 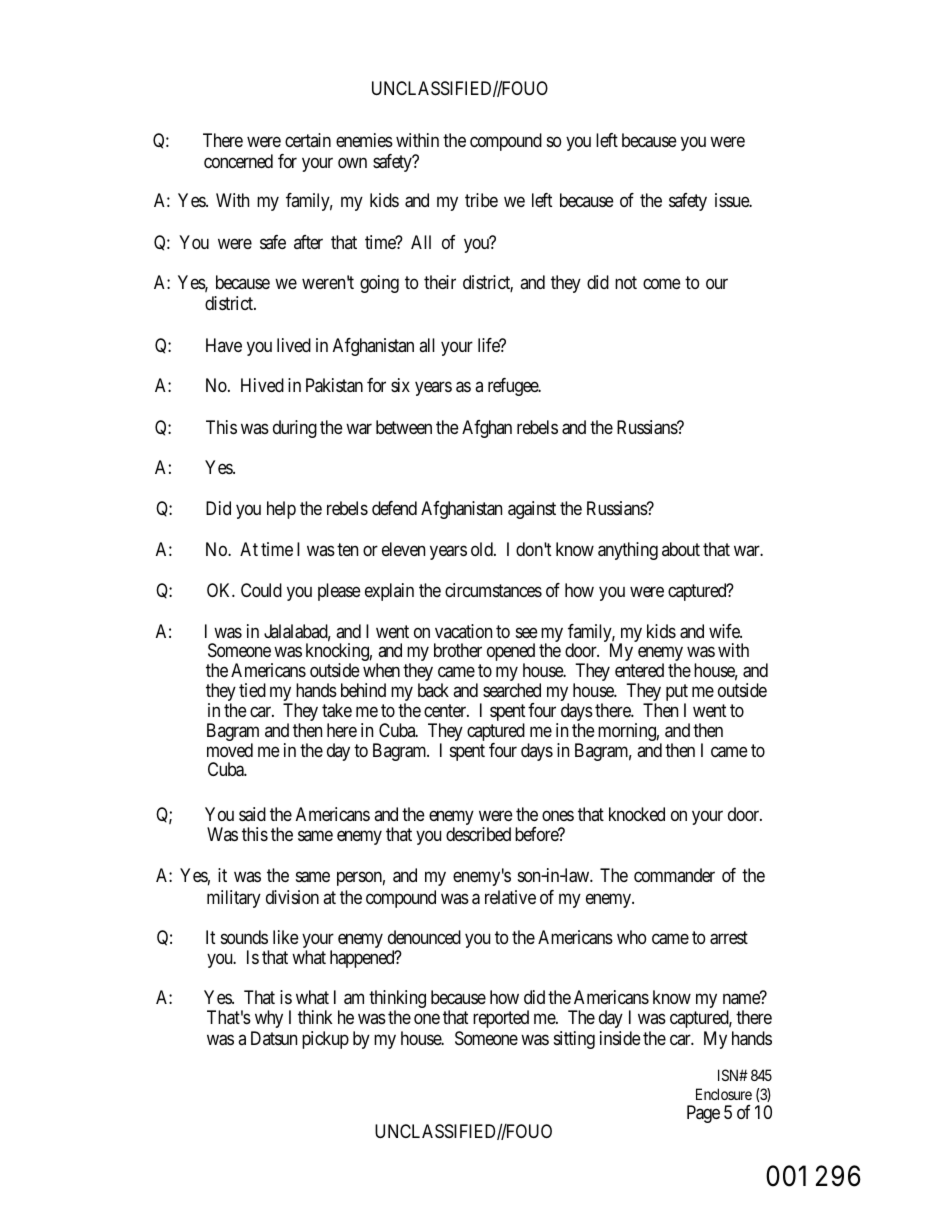 I want to click on vacation, so click(x=463, y=631).
